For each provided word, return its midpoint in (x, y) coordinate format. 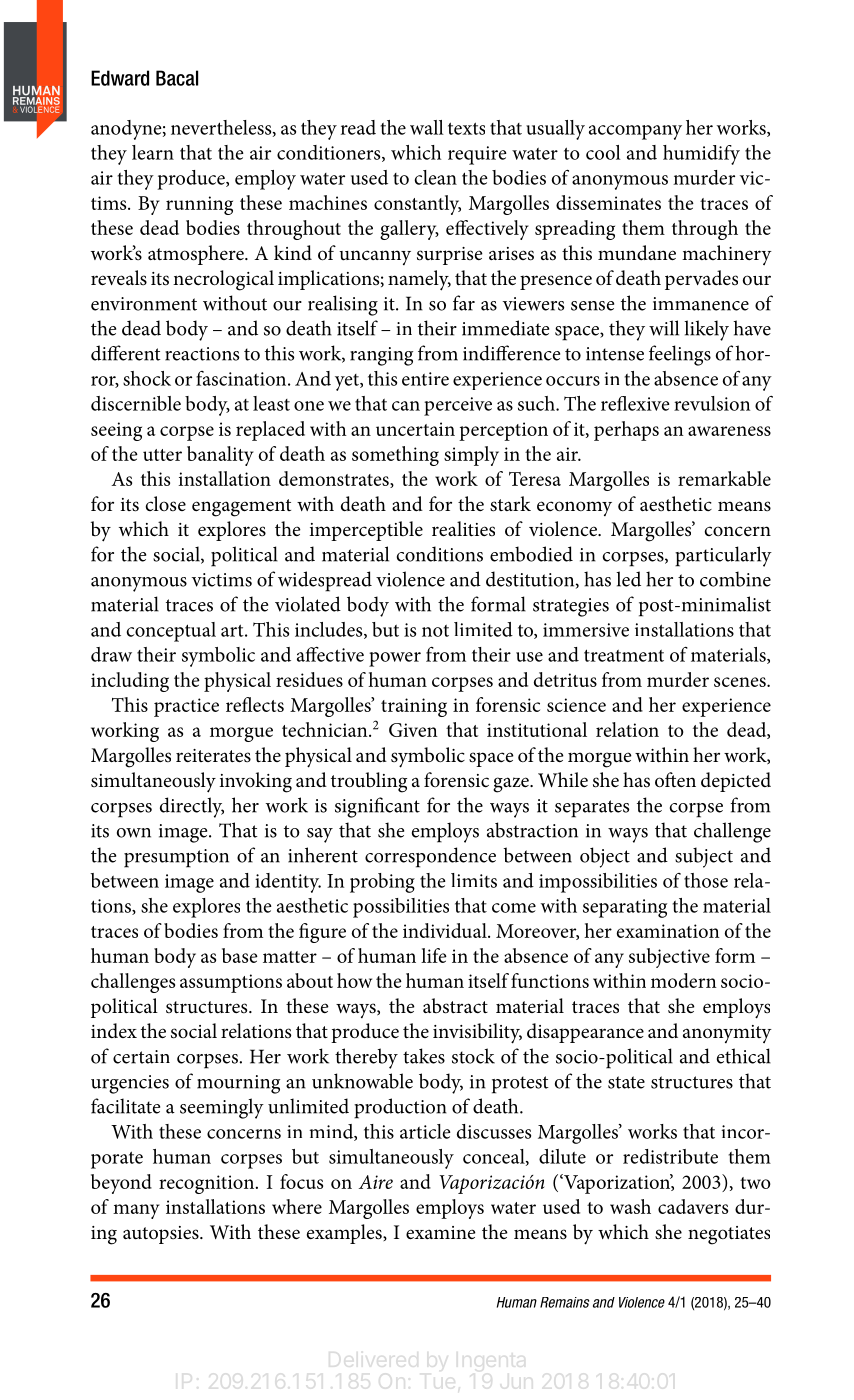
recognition (206, 1184)
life (434, 955)
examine (441, 1232)
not (435, 631)
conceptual (171, 632)
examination (668, 931)
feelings (680, 355)
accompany (635, 132)
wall (427, 127)
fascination (242, 378)
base (240, 955)
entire (425, 379)
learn (153, 152)
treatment (624, 655)
